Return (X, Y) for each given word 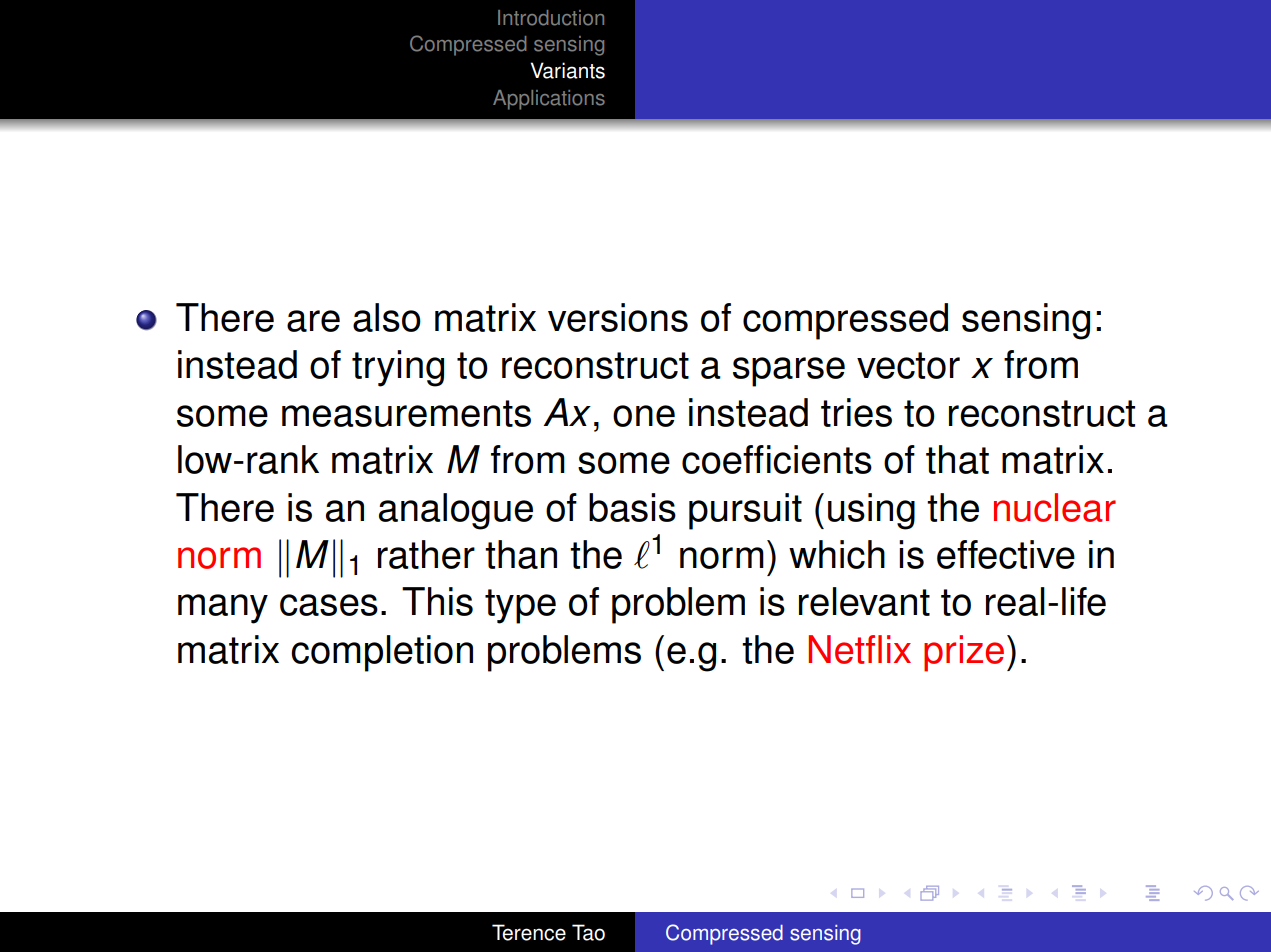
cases (329, 605)
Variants (567, 70)
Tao (588, 932)
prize (964, 653)
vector (908, 365)
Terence (529, 932)
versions (618, 317)
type (520, 606)
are (313, 321)
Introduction (551, 18)
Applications (549, 100)
